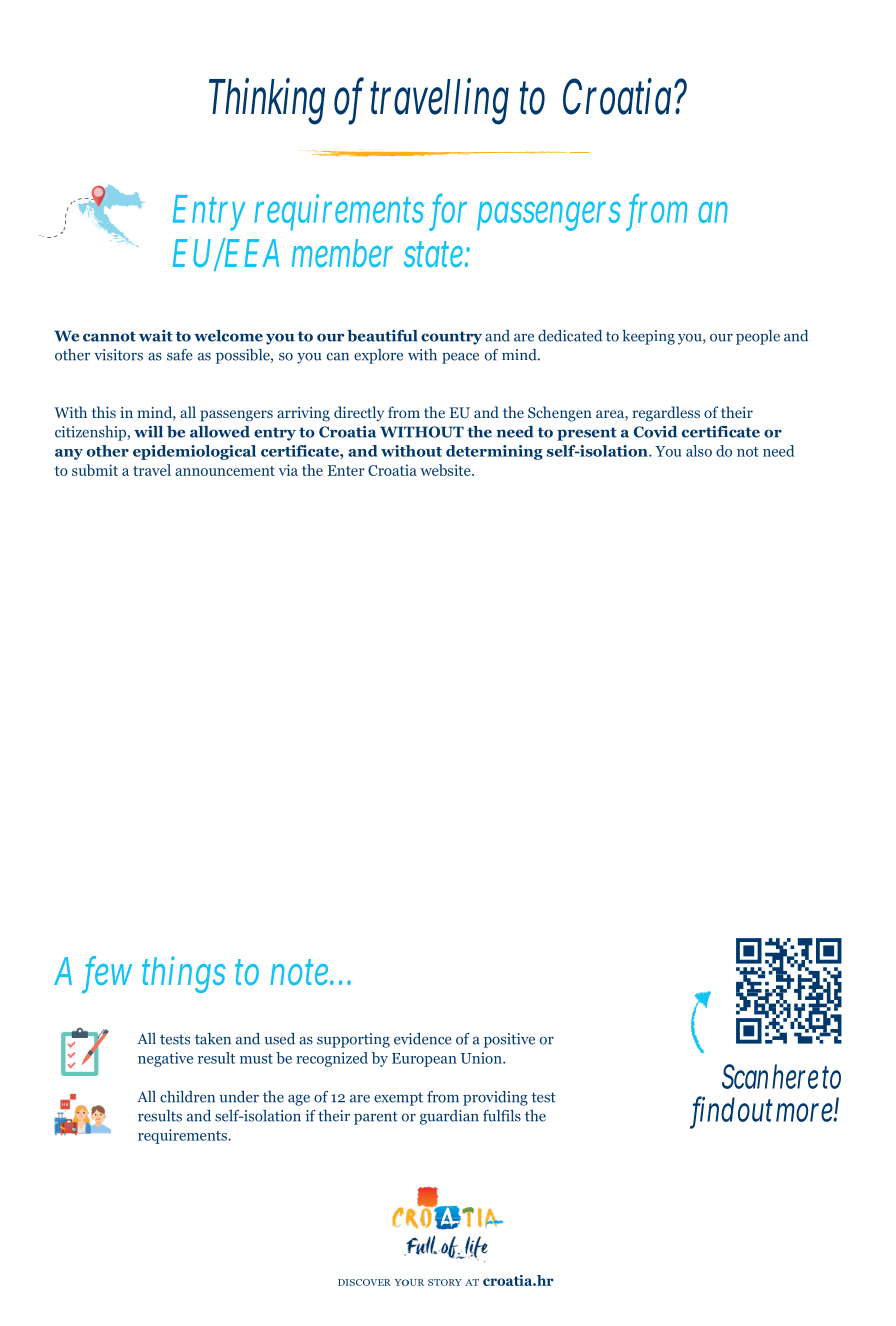 The height and width of the screenshot is (1326, 896). What do you see at coordinates (423, 1039) in the screenshot?
I see `evidence` at bounding box center [423, 1039].
